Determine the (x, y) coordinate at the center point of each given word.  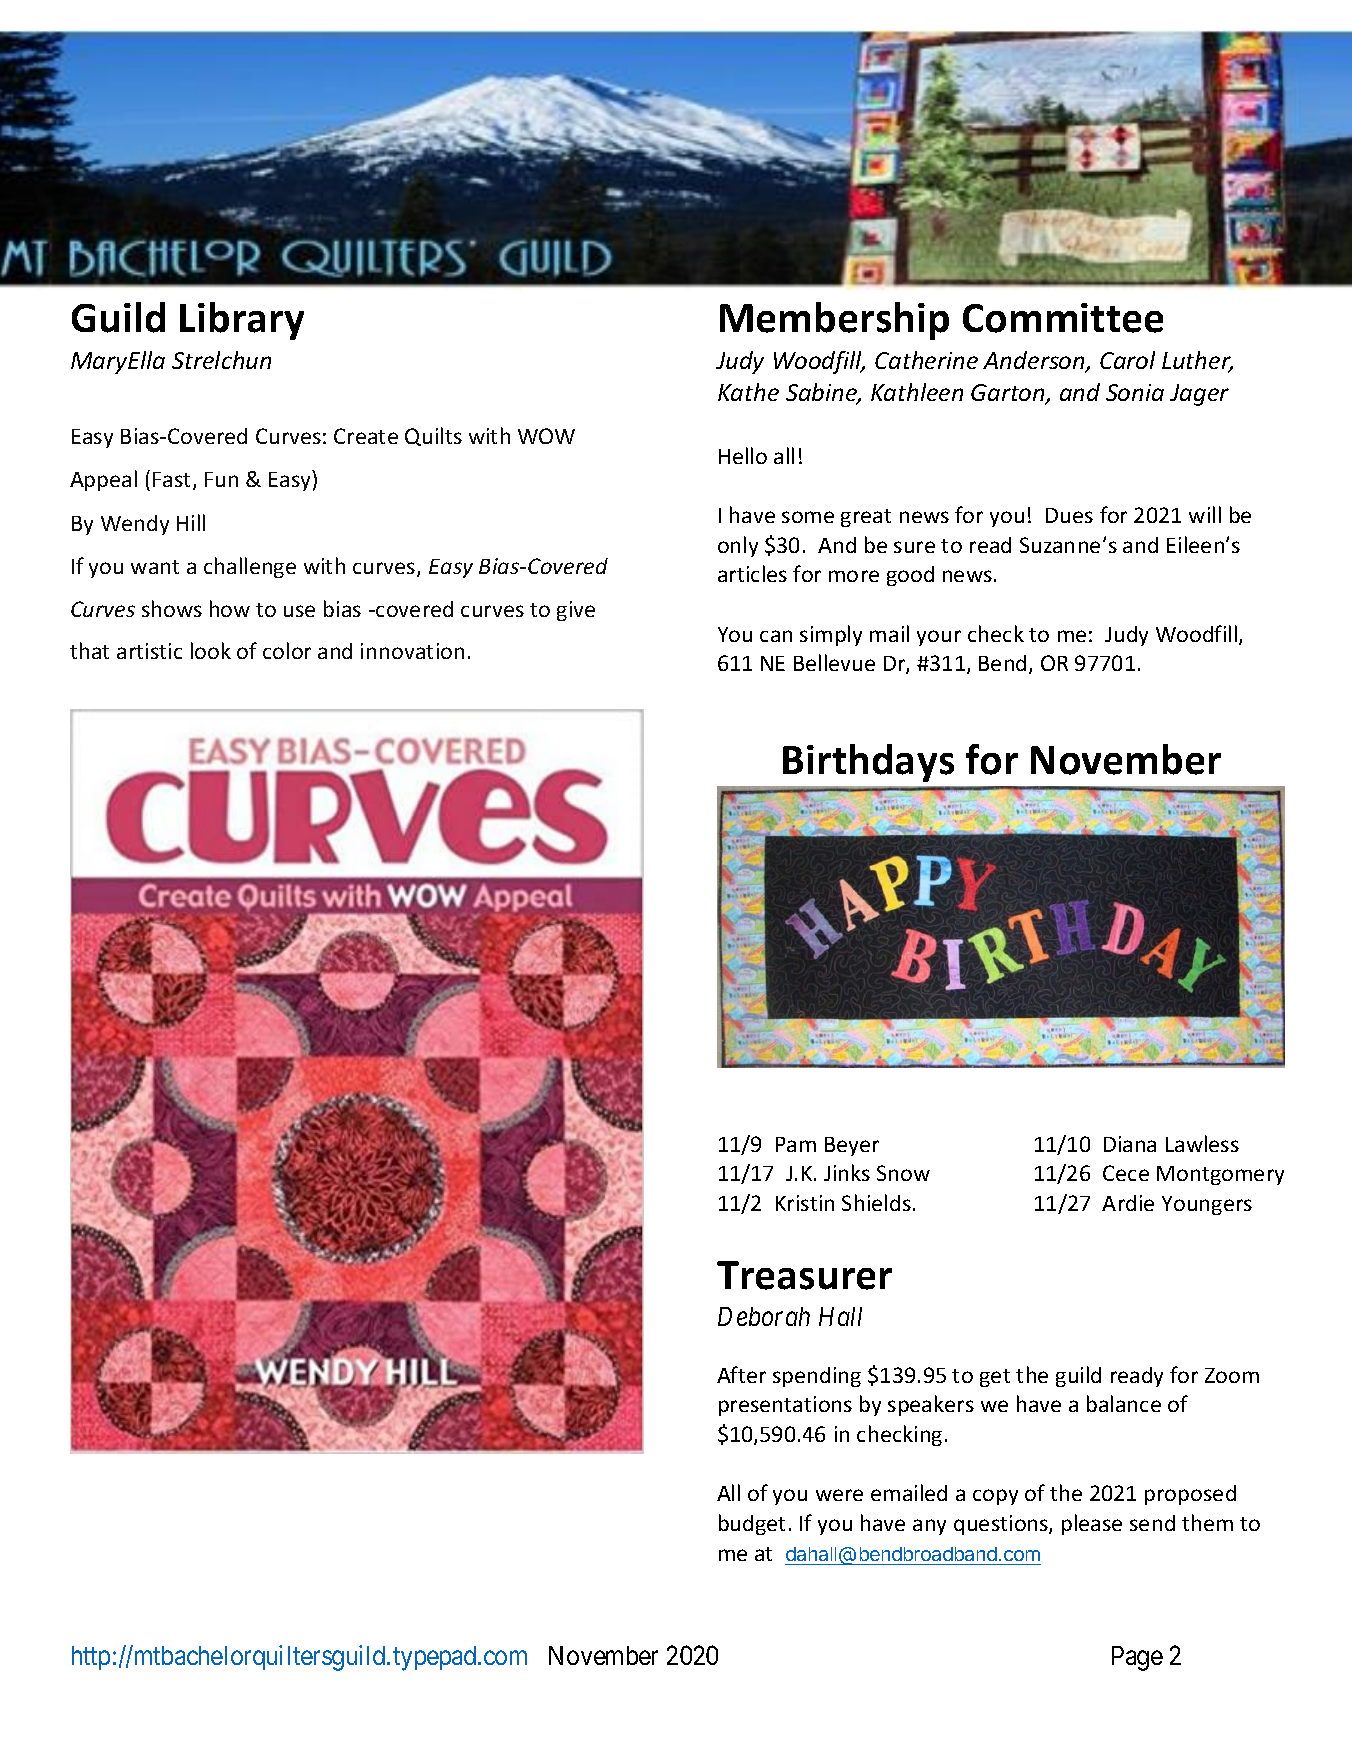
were (839, 1495)
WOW (546, 436)
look (211, 650)
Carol (1127, 360)
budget (752, 1524)
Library (242, 321)
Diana (1130, 1144)
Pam (796, 1144)
